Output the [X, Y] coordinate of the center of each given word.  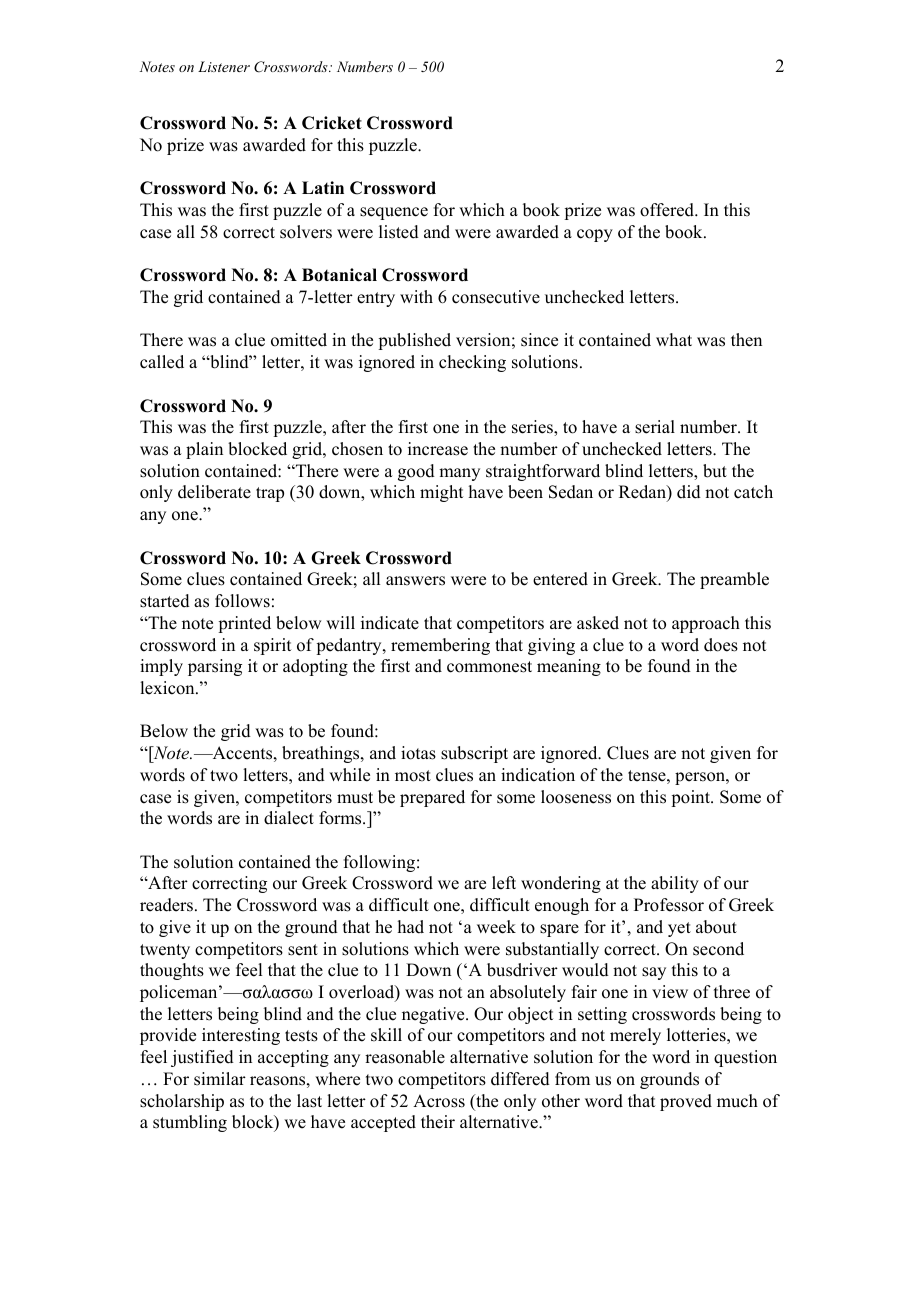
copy [595, 235]
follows [242, 601]
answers [415, 581]
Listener [224, 66]
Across [439, 1101]
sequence [394, 213]
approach [706, 624]
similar [220, 1079]
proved [686, 1102]
